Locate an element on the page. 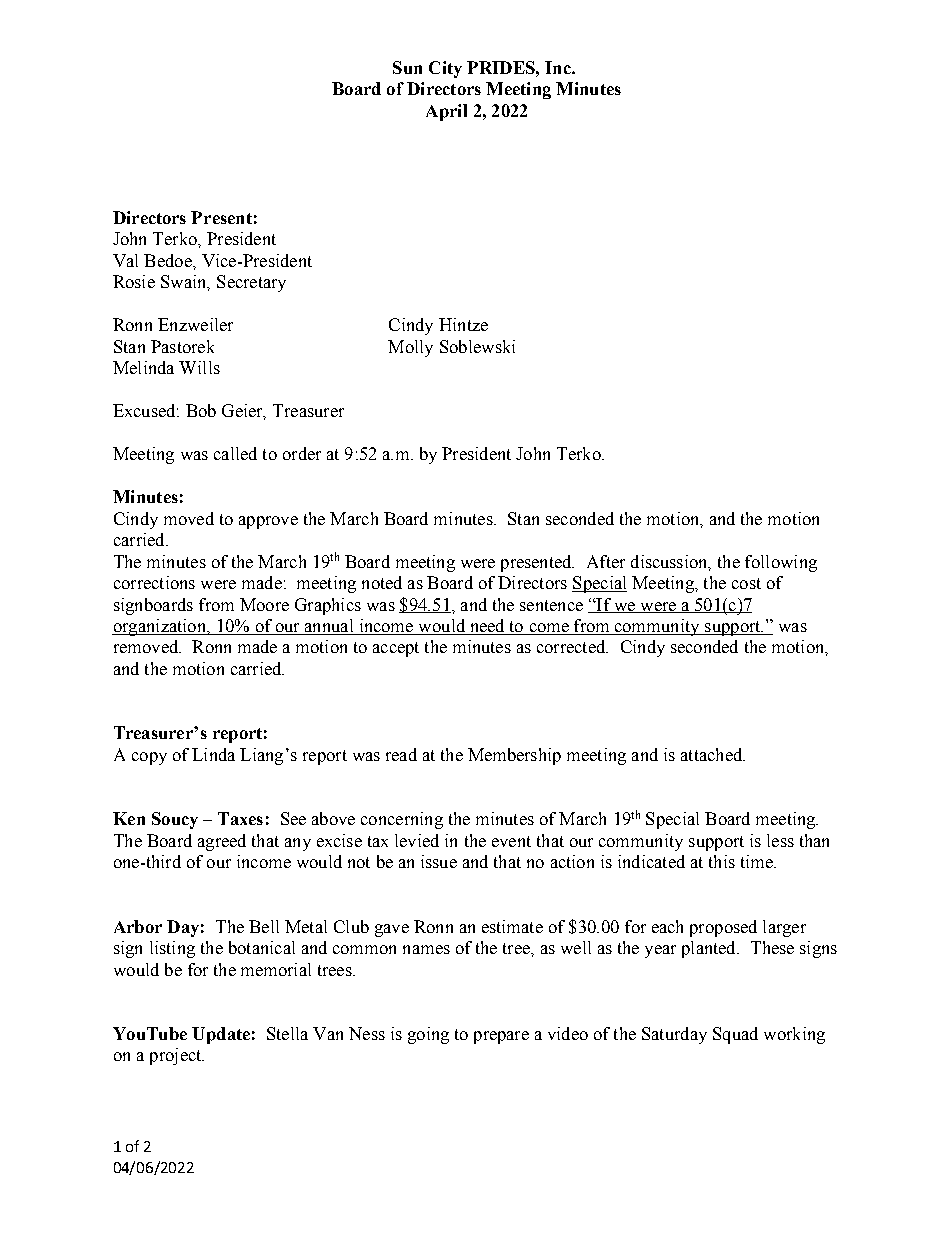 The height and width of the document is (1233, 952). April is located at coordinates (446, 112).
